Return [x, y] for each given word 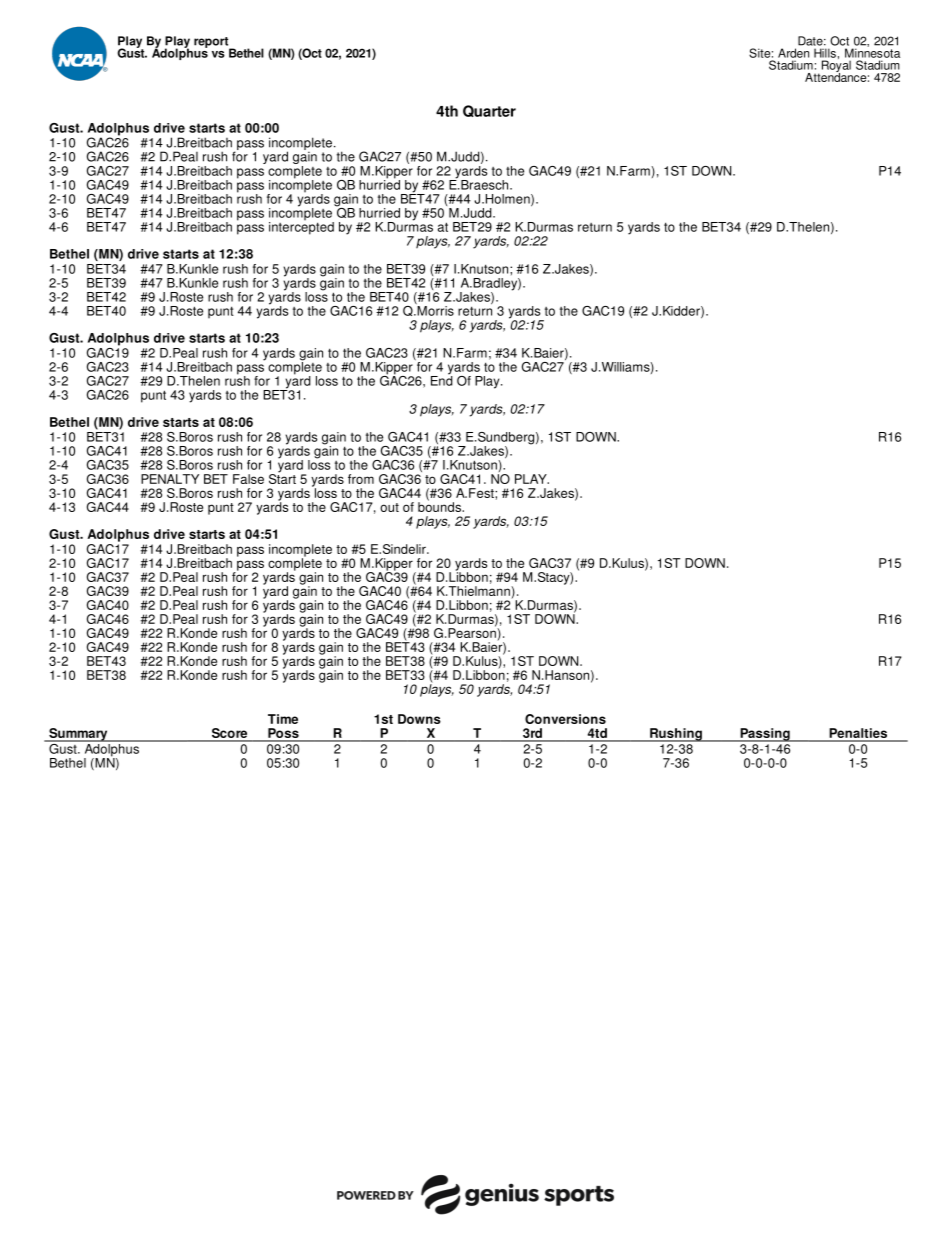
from [361, 479]
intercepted [301, 227]
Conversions [565, 719]
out [389, 507]
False [248, 479]
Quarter [489, 111]
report [212, 43]
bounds [440, 506]
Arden [793, 53]
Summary [78, 735]
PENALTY [170, 479]
